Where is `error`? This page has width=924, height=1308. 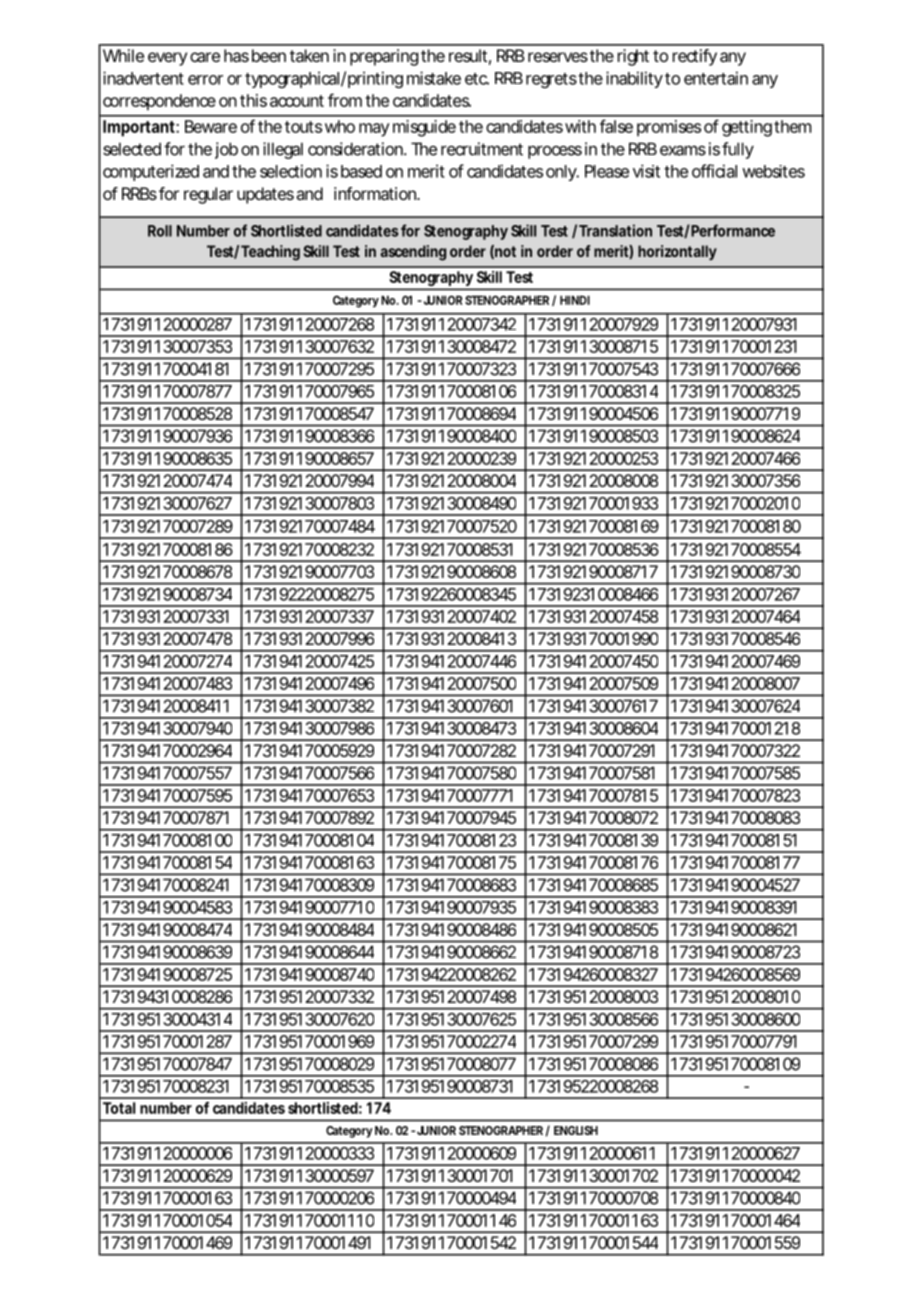 error is located at coordinates (205, 80).
